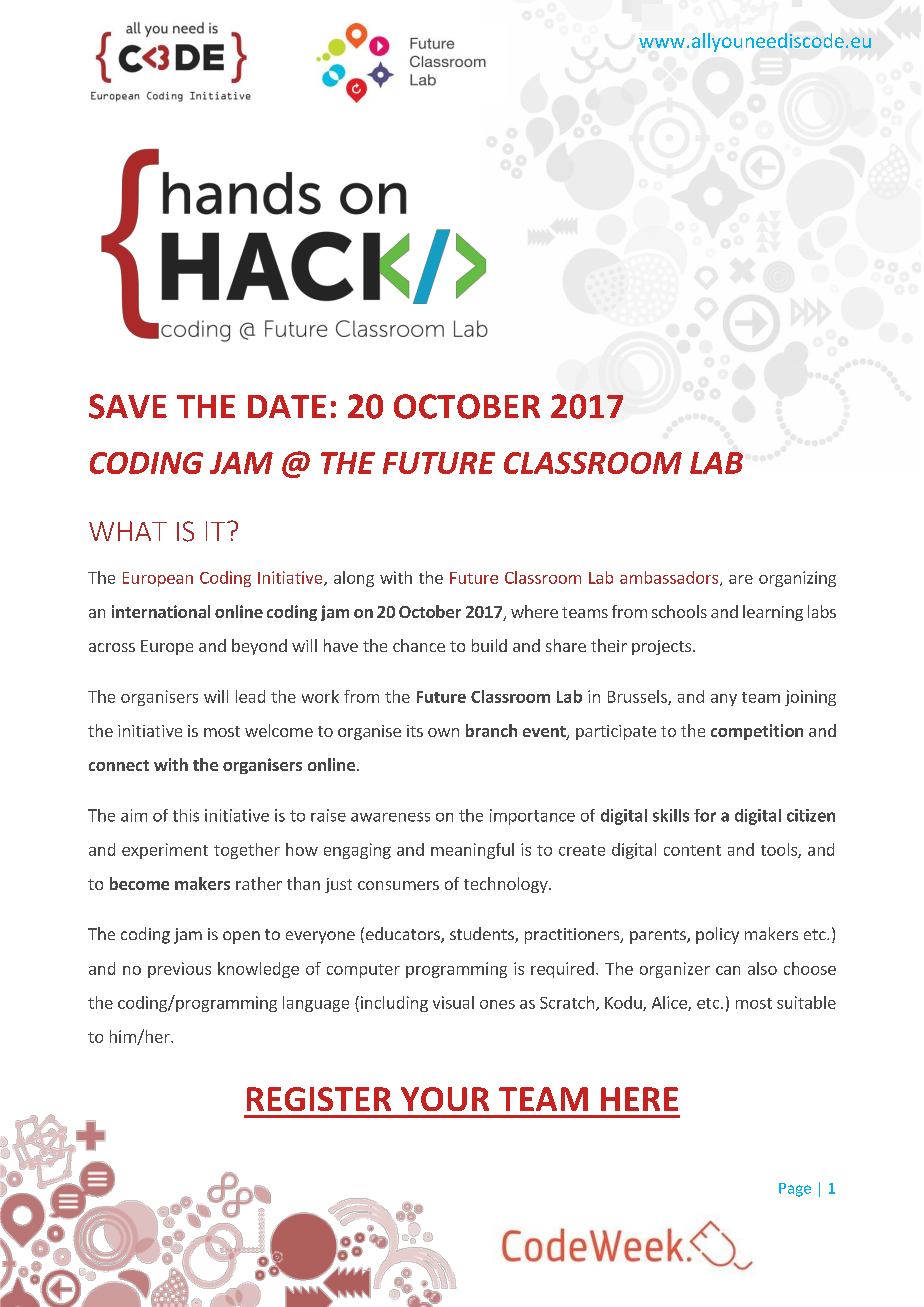 This page has width=924, height=1307. I want to click on YOUR, so click(445, 1099).
